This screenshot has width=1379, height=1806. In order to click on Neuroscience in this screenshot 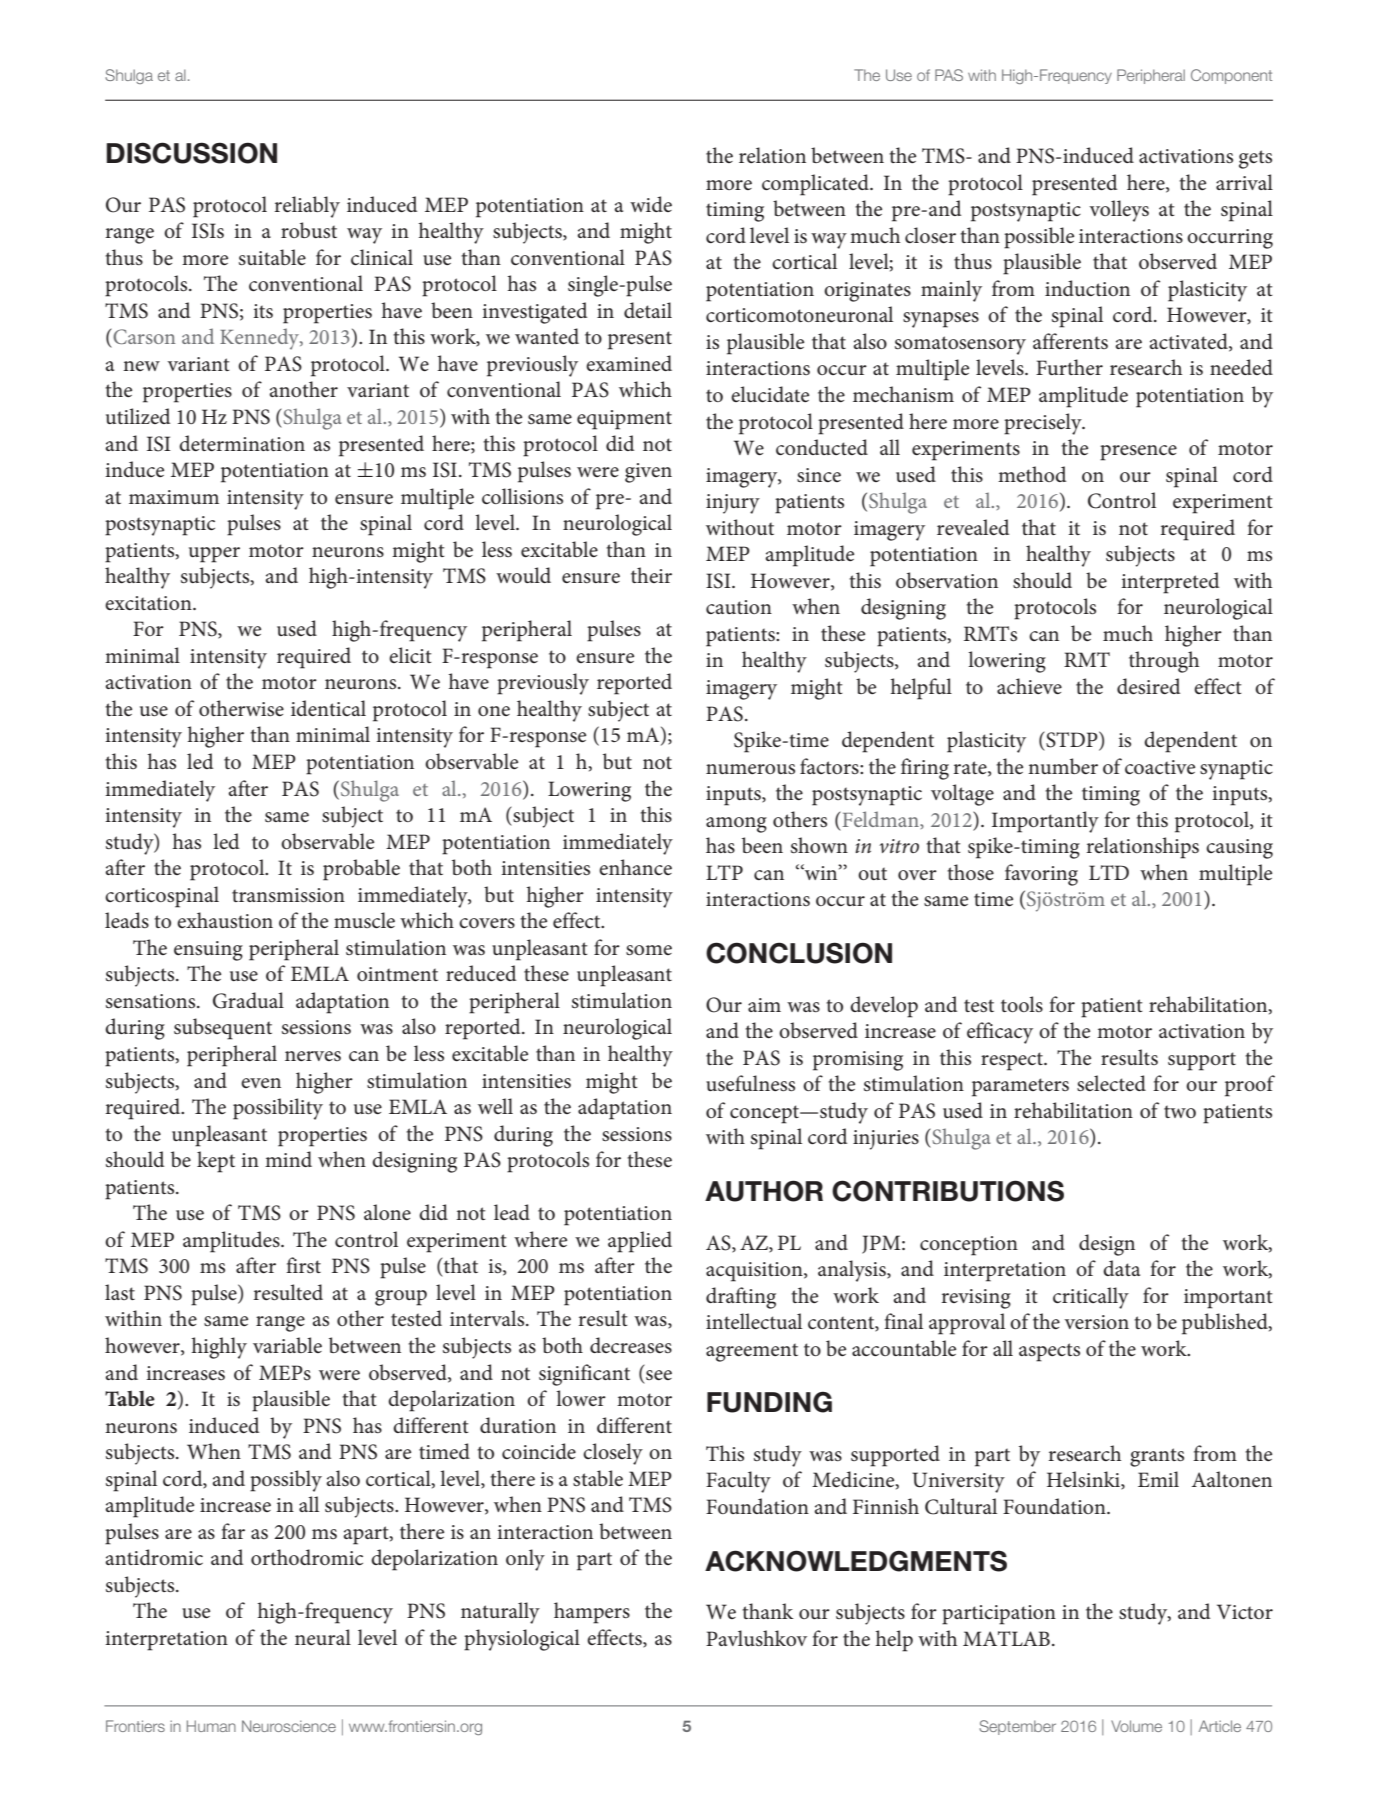, I will do `click(289, 1726)`.
